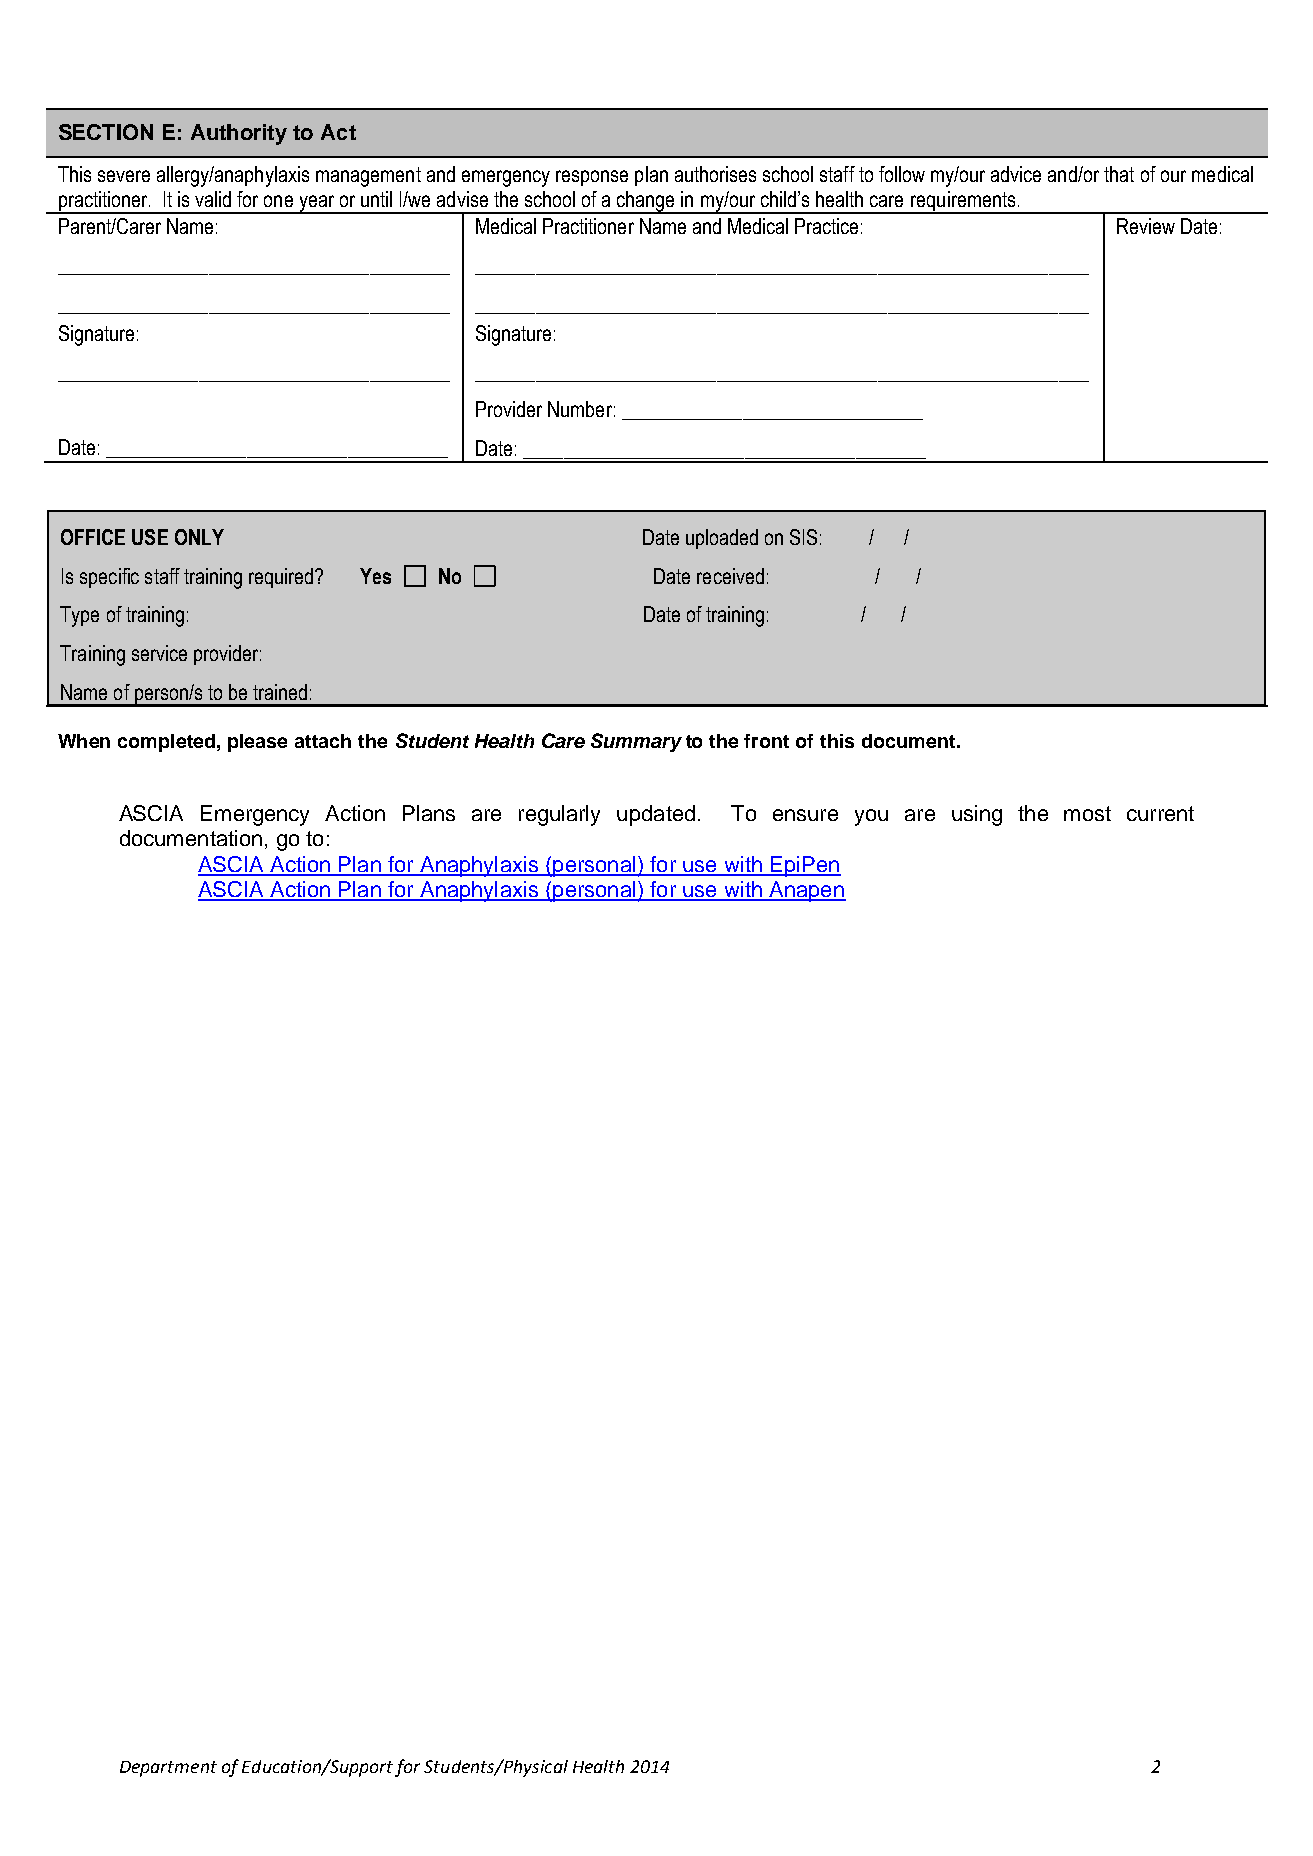 The height and width of the screenshot is (1856, 1313). I want to click on you, so click(871, 817).
